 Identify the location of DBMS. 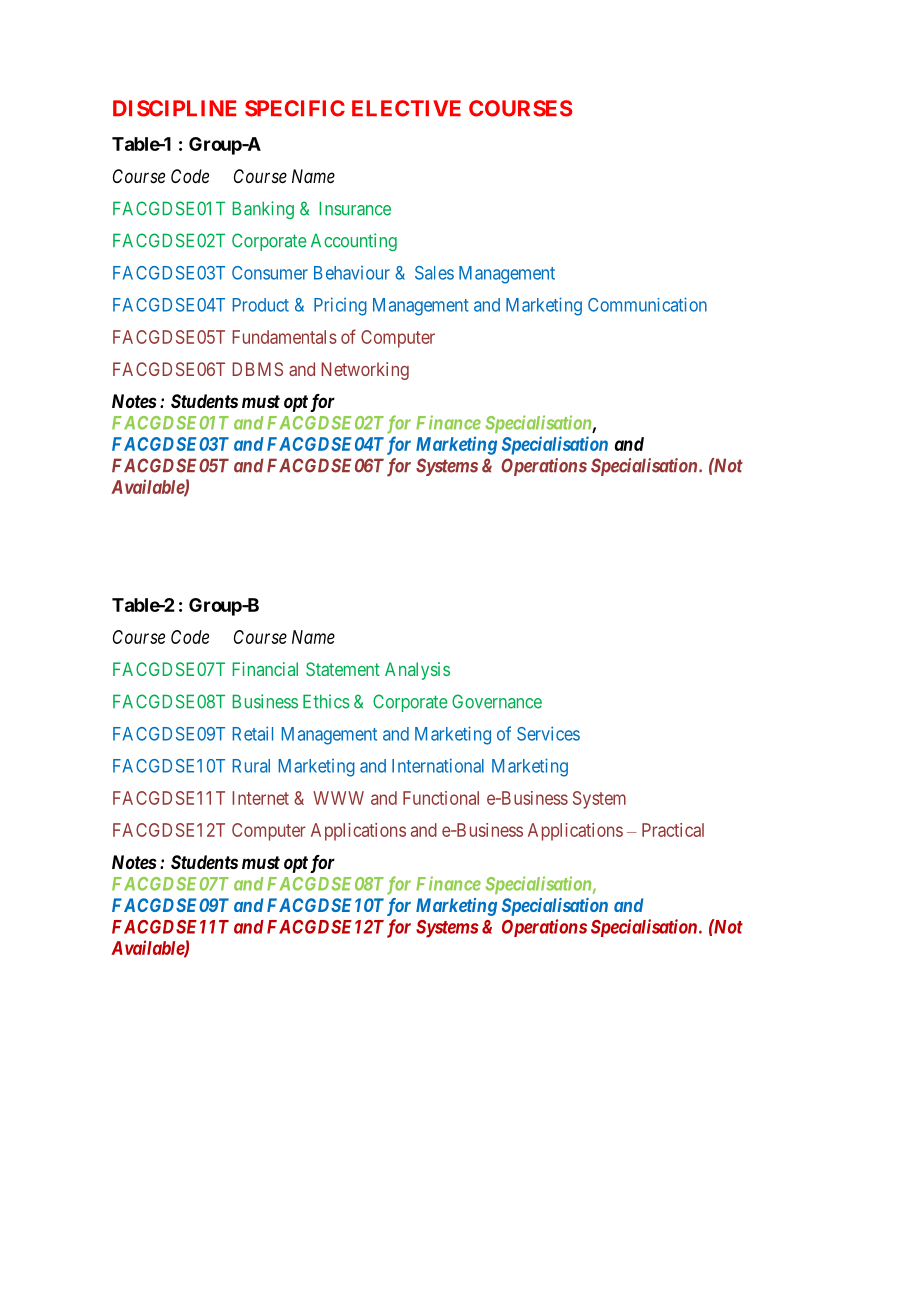
(257, 369).
